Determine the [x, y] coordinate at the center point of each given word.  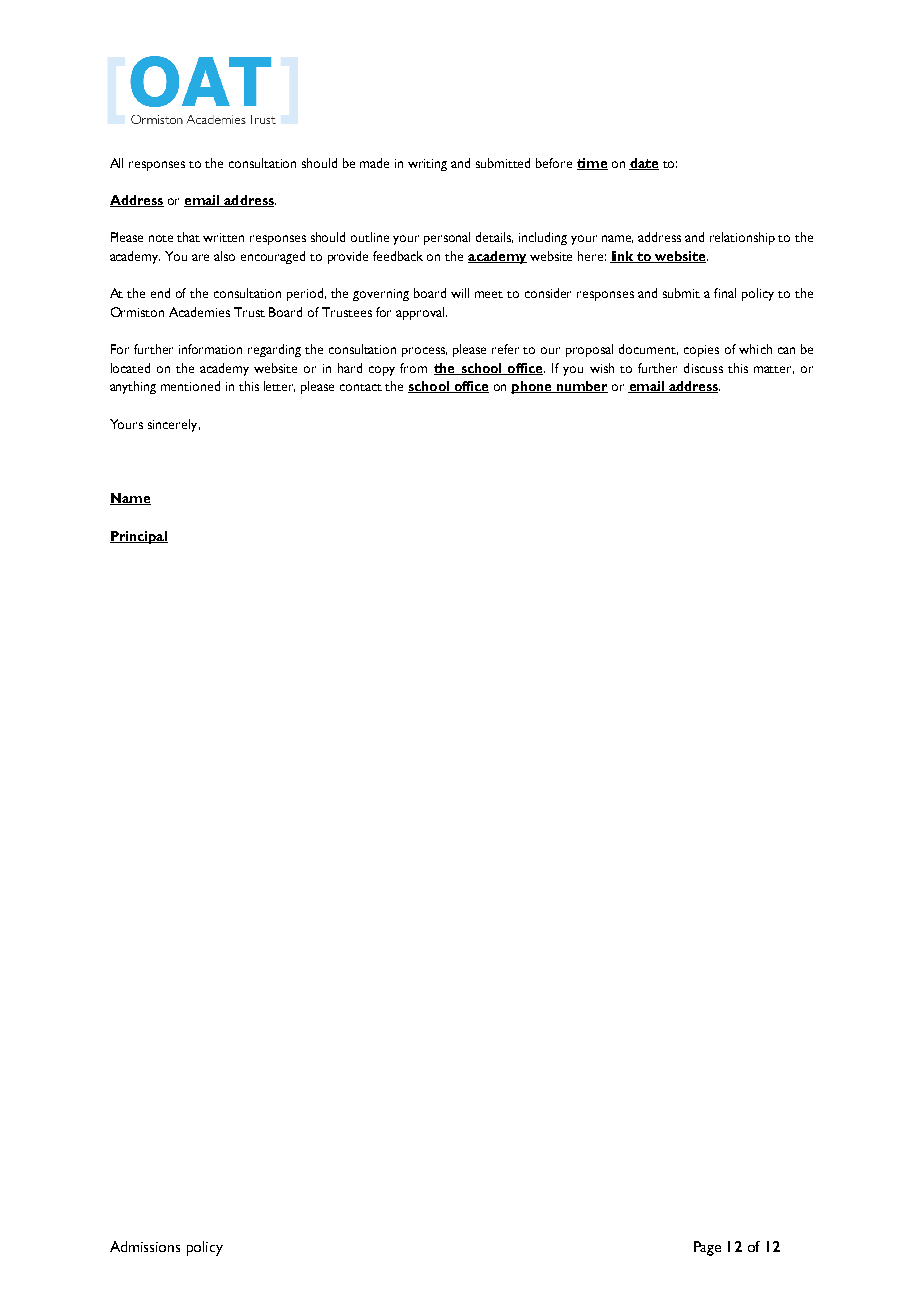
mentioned [190, 386]
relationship [742, 238]
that [188, 237]
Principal [139, 537]
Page [707, 1248]
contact [361, 387]
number [581, 387]
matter [774, 370]
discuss [703, 368]
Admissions [145, 1246]
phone [532, 387]
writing [427, 165]
